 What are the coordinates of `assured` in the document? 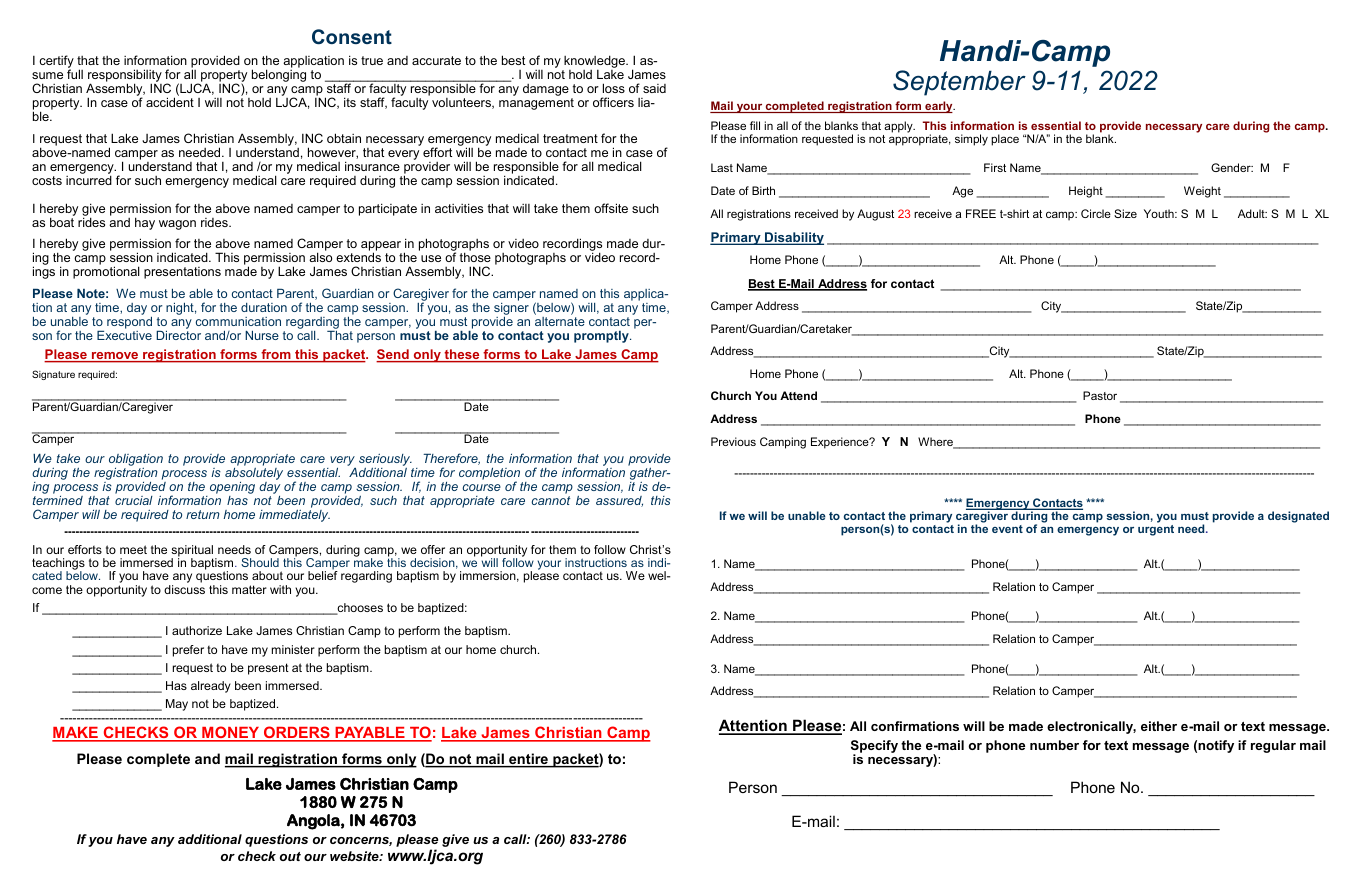 It's located at (619, 501).
